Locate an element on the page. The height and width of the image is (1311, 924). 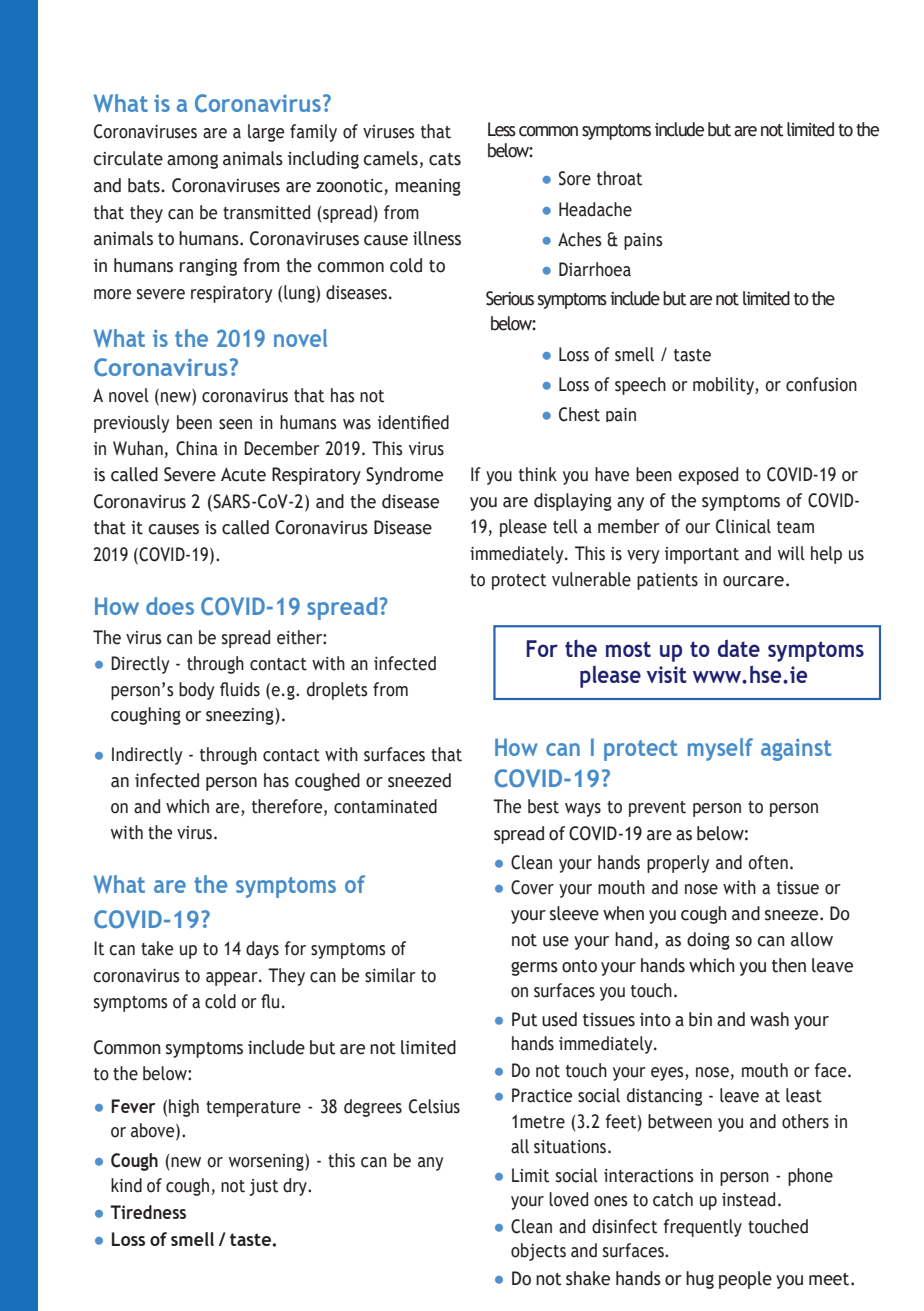
high is located at coordinates (184, 1108).
